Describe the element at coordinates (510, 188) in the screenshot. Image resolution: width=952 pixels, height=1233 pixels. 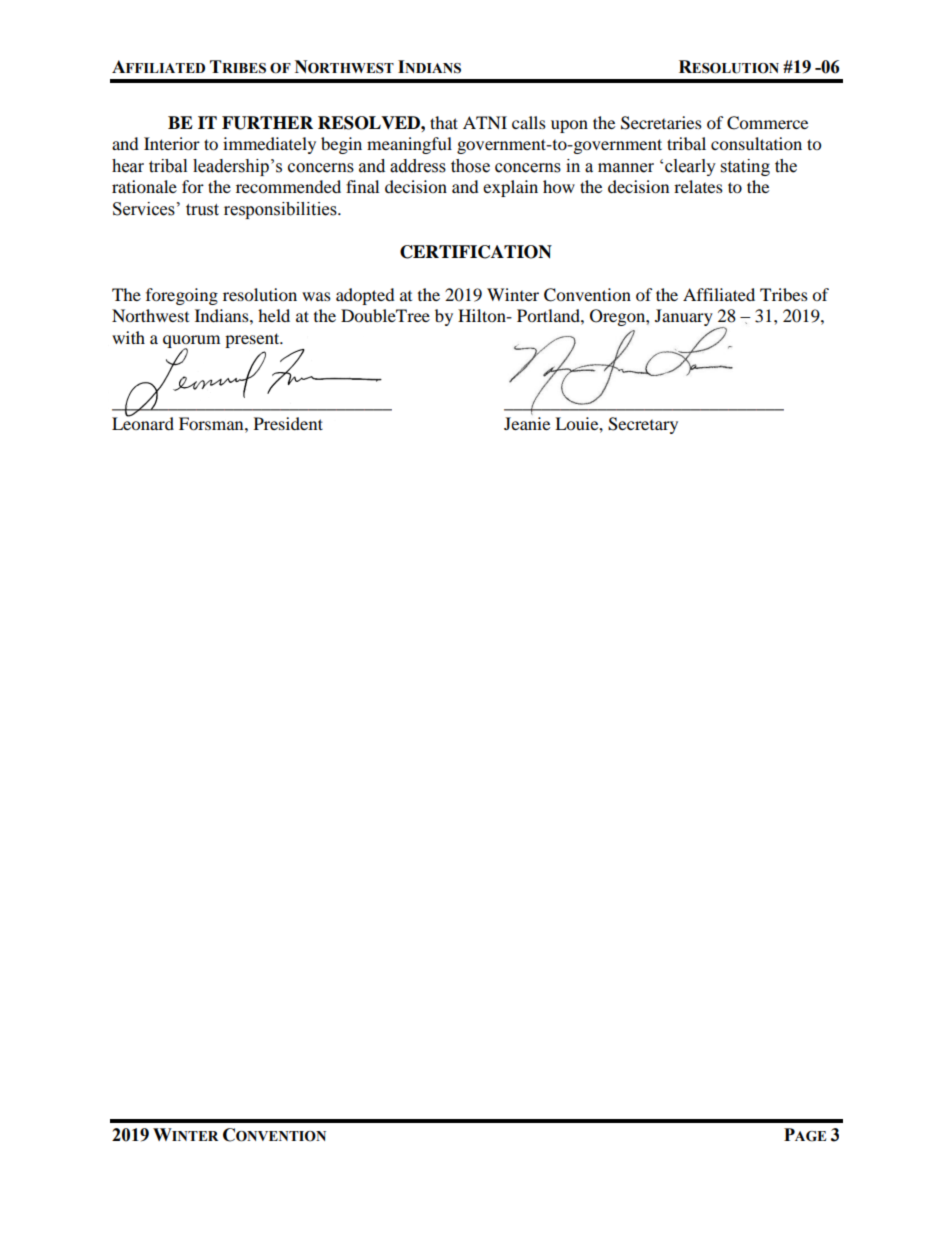
I see `explain` at that location.
